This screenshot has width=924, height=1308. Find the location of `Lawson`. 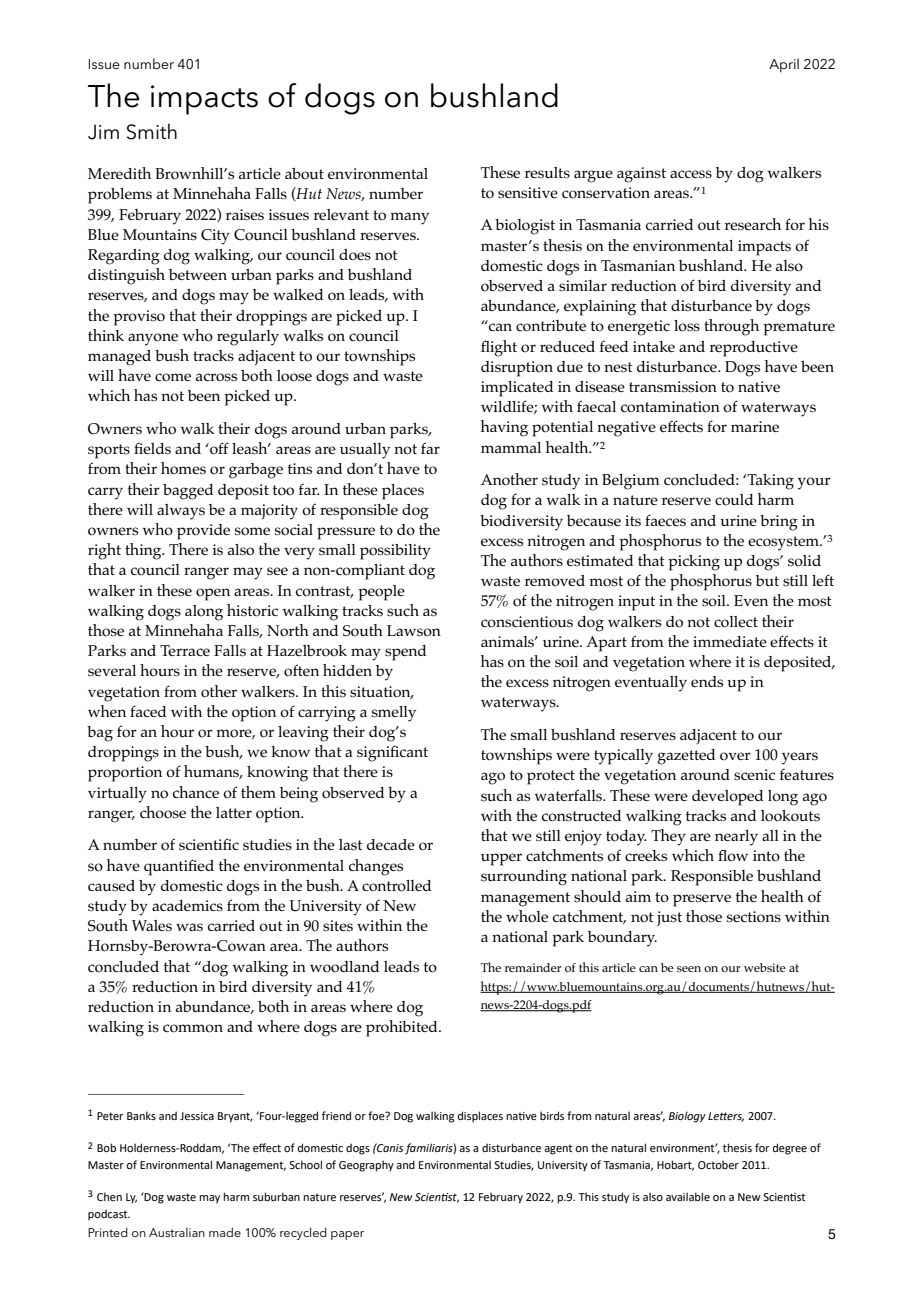

Lawson is located at coordinates (414, 631).
